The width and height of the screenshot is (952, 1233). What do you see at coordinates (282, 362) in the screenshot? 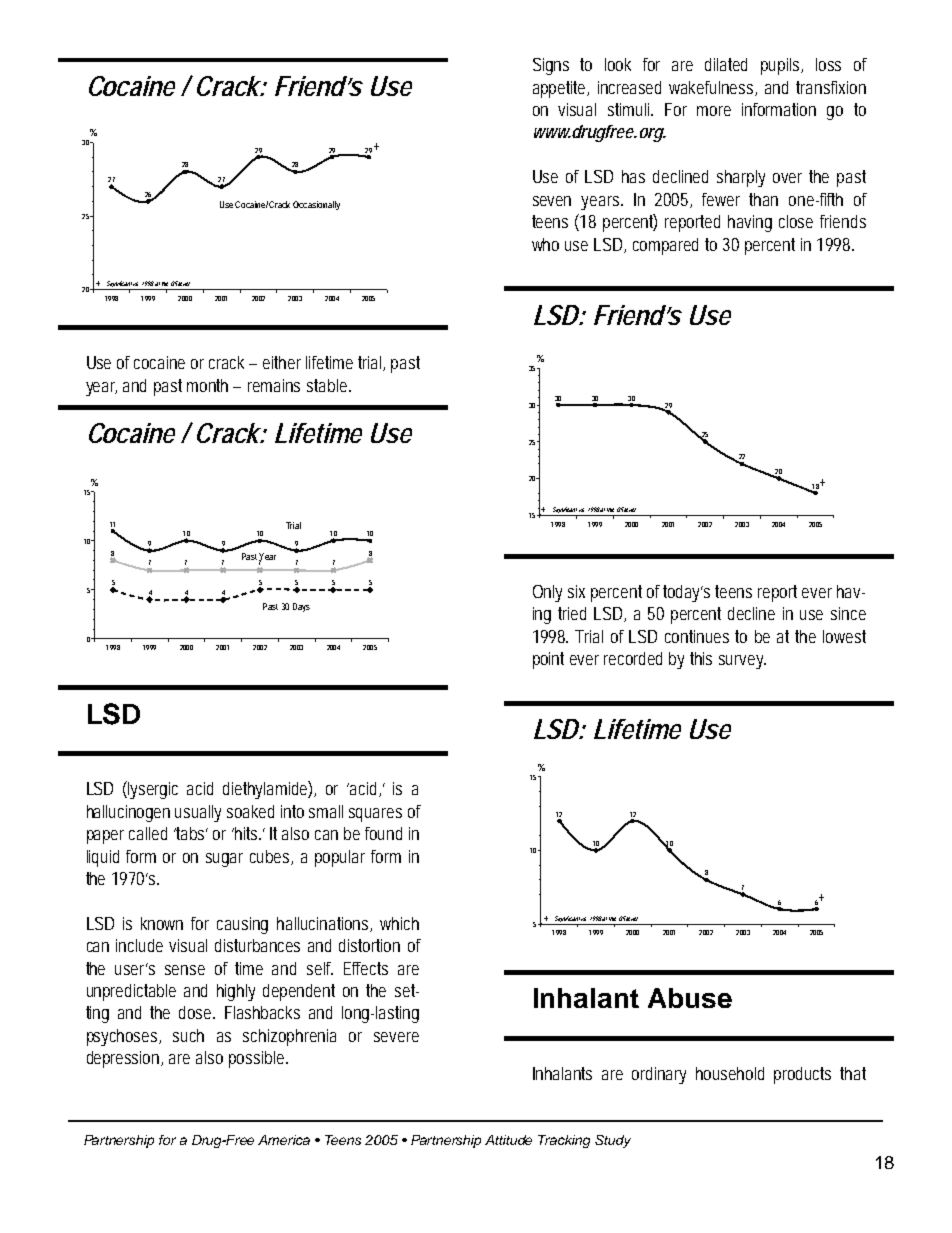
I see `either` at bounding box center [282, 362].
